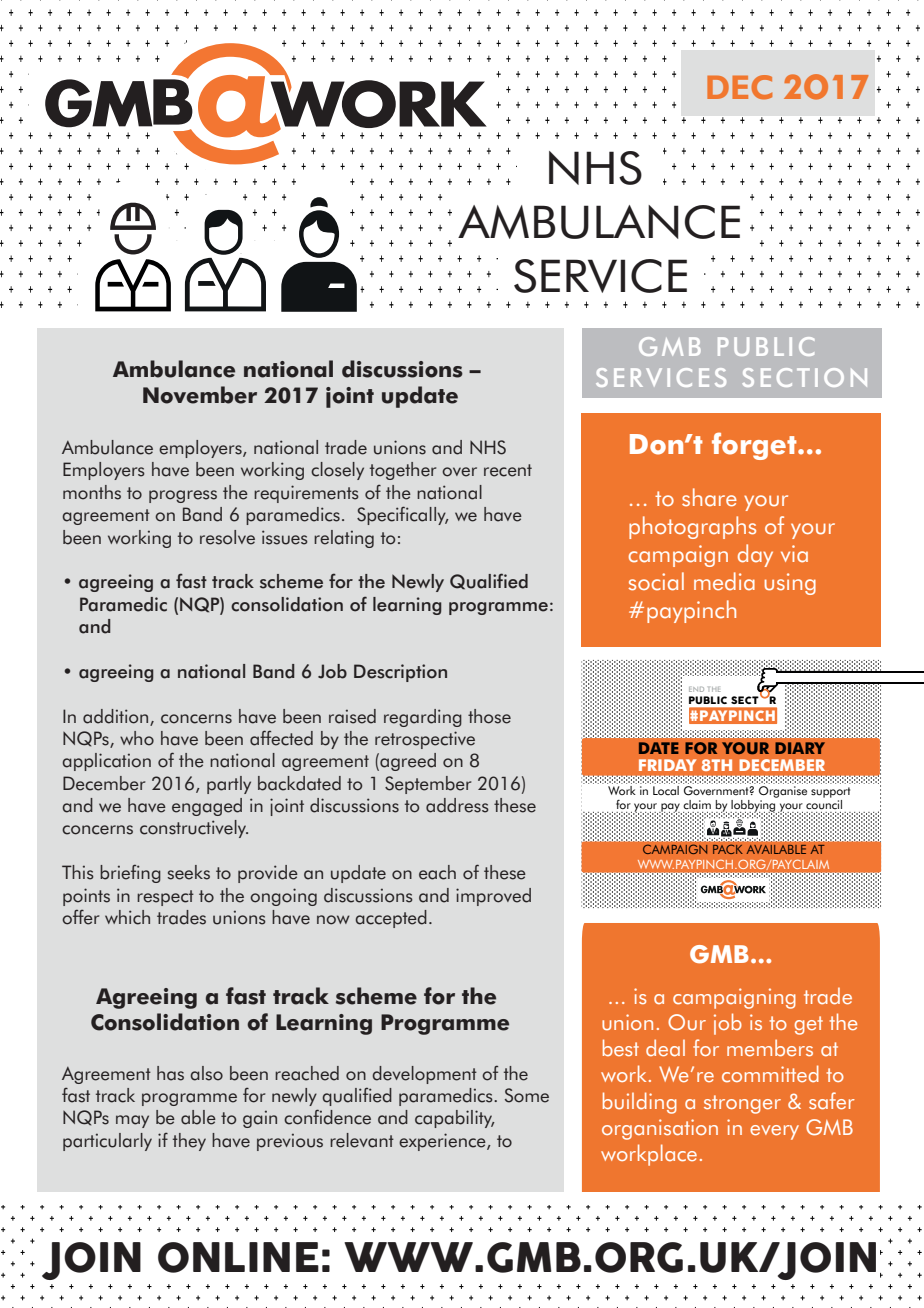 Image resolution: width=924 pixels, height=1308 pixels. What do you see at coordinates (400, 673) in the screenshot?
I see `Description` at bounding box center [400, 673].
